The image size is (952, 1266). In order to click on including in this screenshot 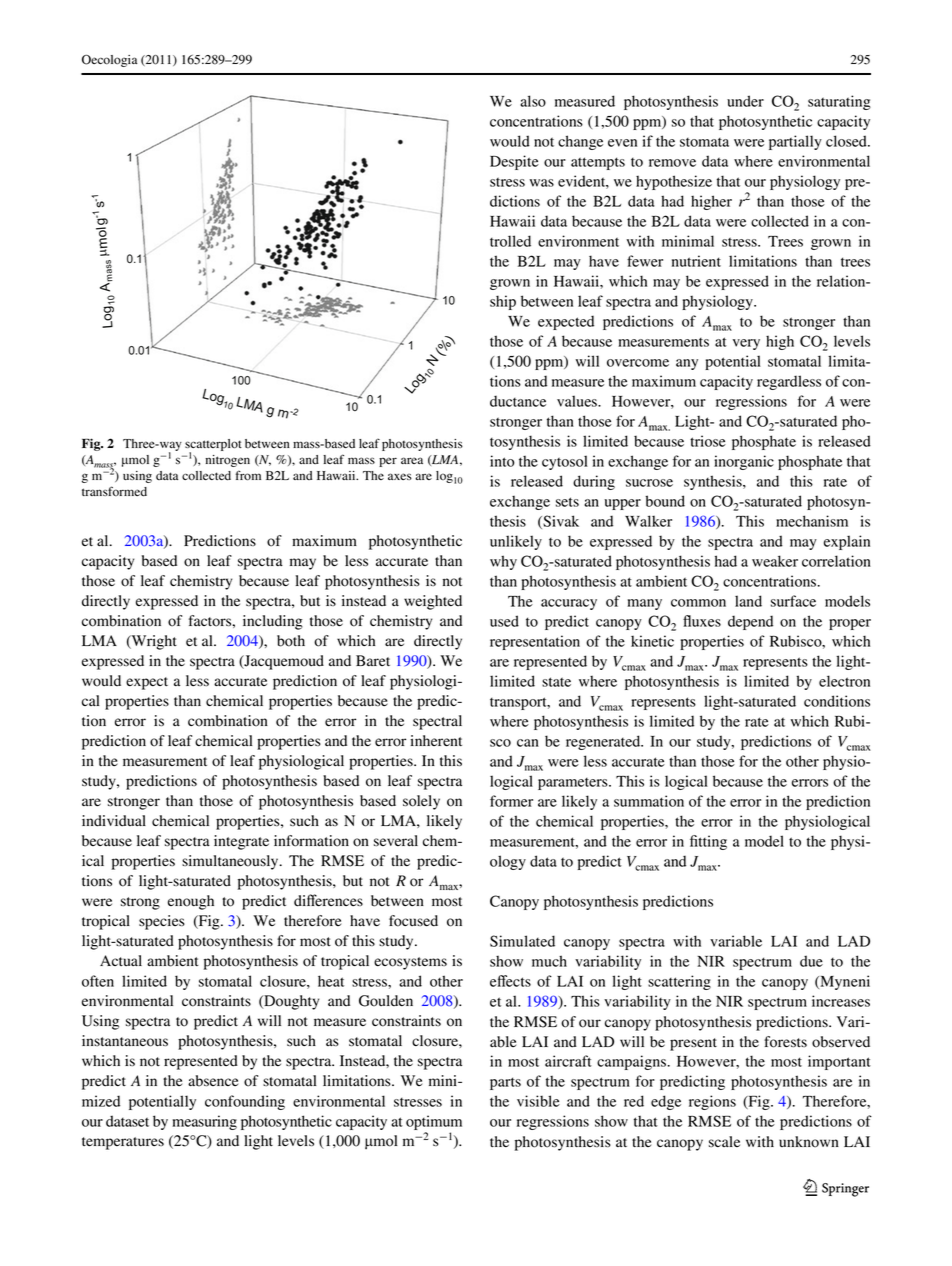, I will do `click(273, 622)`.
